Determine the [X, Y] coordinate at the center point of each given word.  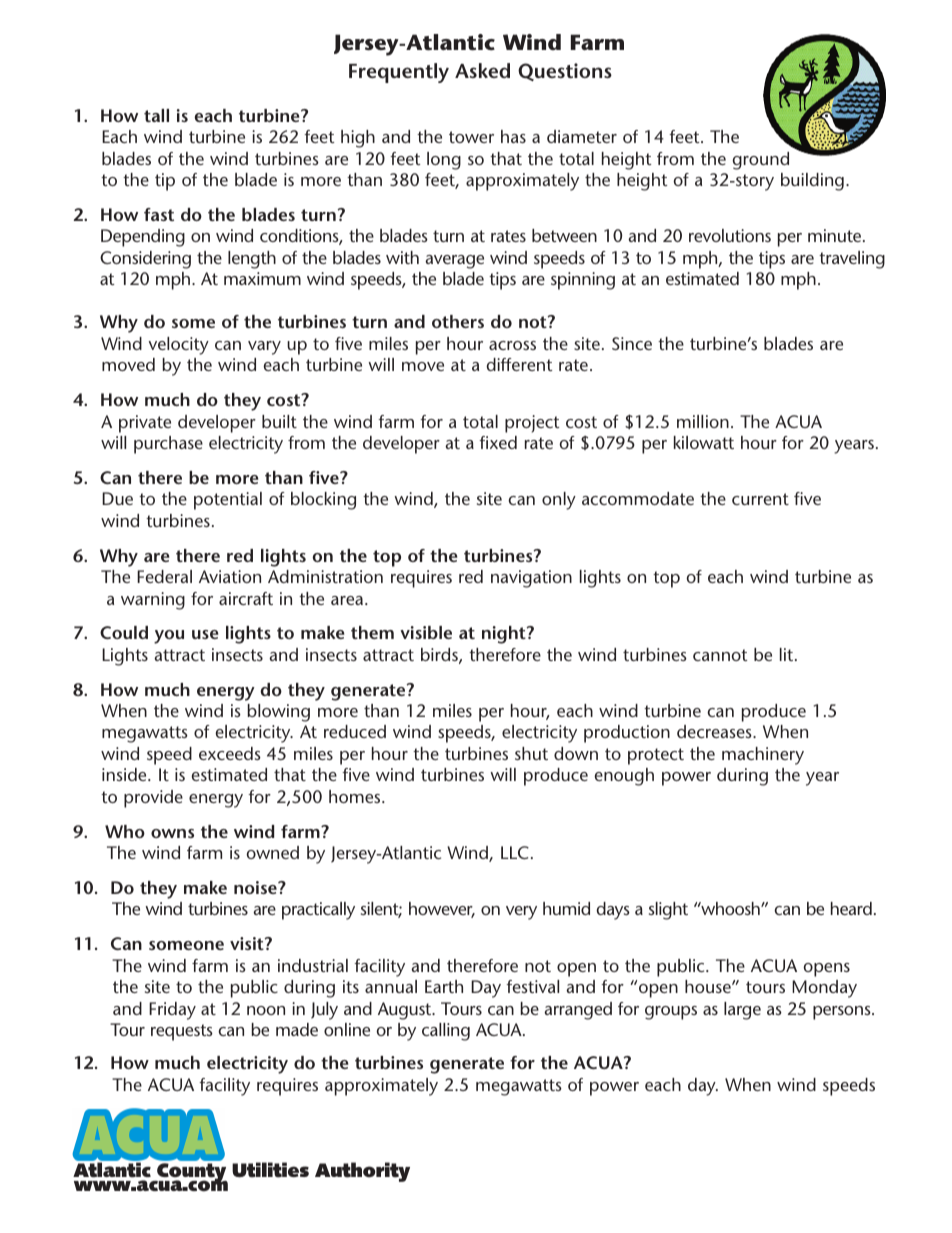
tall [156, 115]
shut [531, 753]
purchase [168, 445]
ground [760, 161]
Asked [482, 70]
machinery [763, 756]
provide [153, 799]
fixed [498, 442]
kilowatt [704, 442]
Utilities [270, 1170]
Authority [362, 1172]
